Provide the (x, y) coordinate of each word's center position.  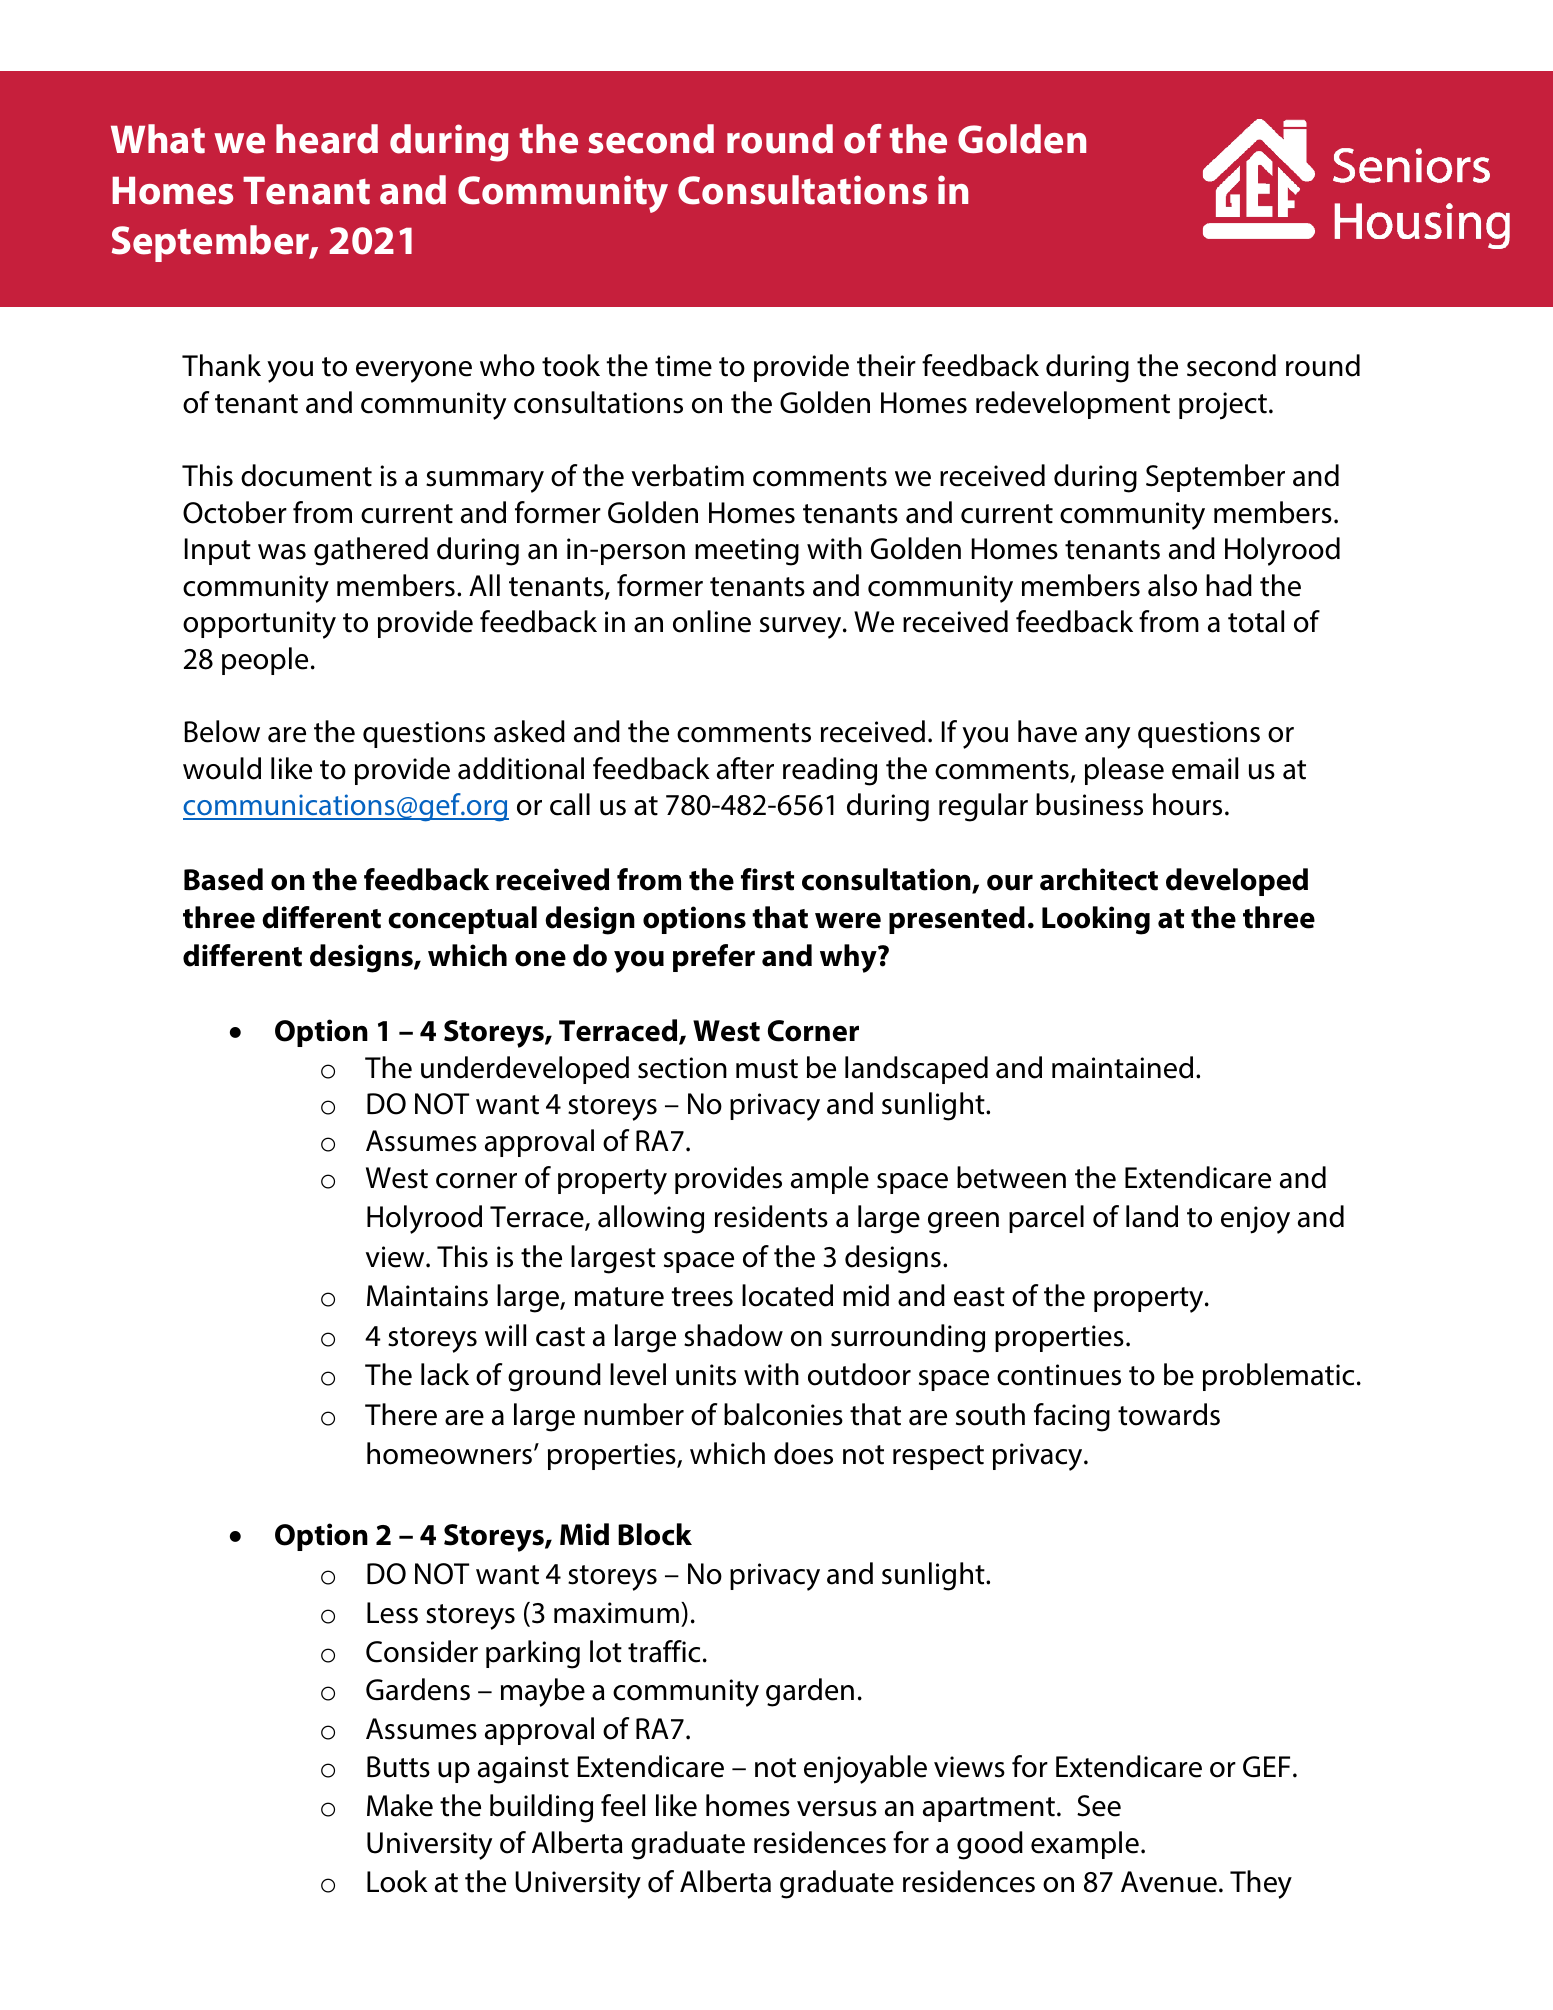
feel (623, 1805)
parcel (1046, 1219)
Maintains (427, 1296)
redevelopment (1073, 405)
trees (702, 1297)
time (683, 366)
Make (400, 1805)
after (745, 768)
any (1107, 738)
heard (327, 139)
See (1099, 1806)
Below (222, 731)
